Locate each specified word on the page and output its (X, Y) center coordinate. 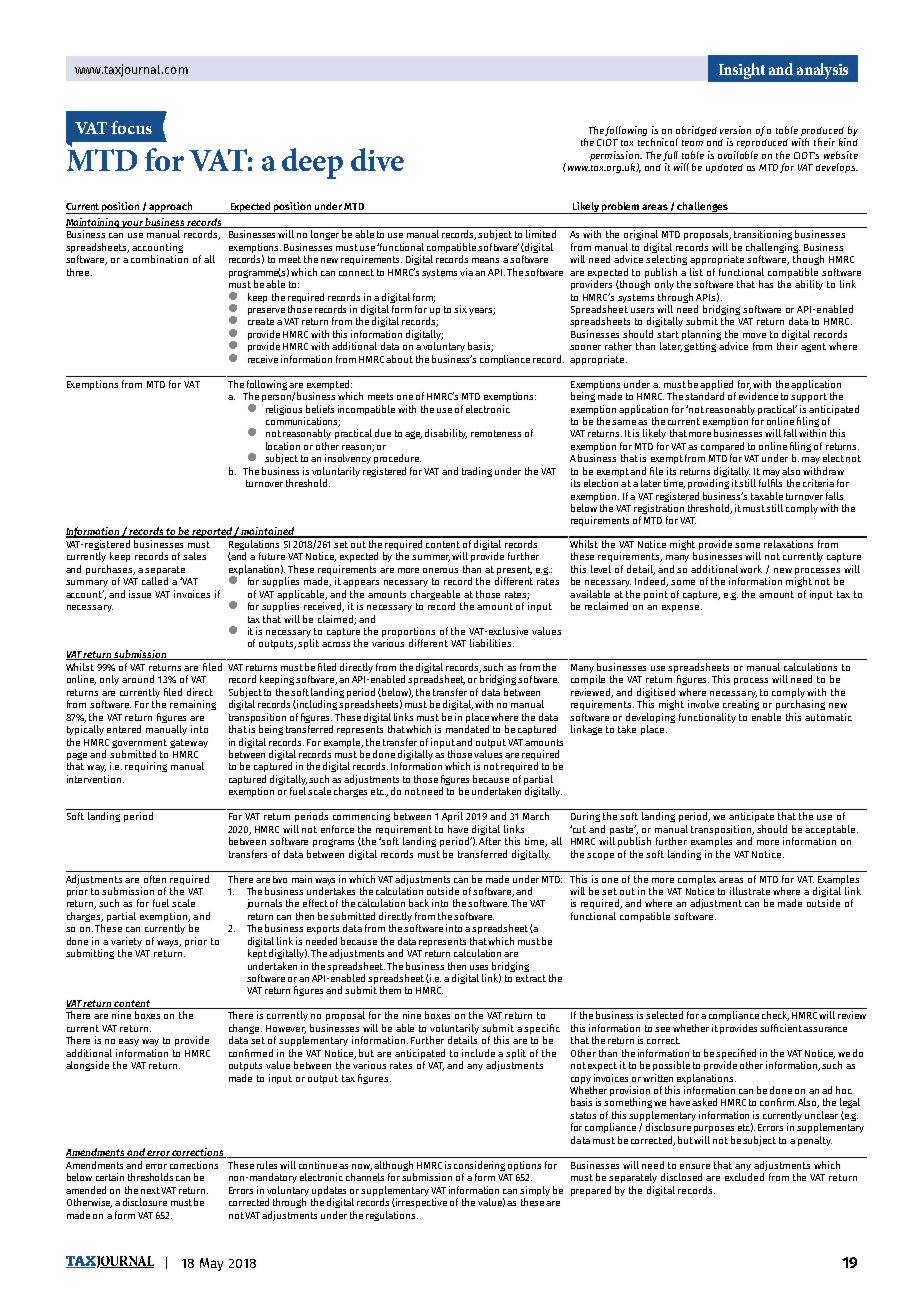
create (261, 321)
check (775, 1016)
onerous (440, 570)
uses (479, 967)
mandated (467, 729)
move (754, 335)
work (751, 569)
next (150, 1190)
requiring (146, 767)
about (399, 359)
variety (126, 942)
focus (131, 127)
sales (194, 556)
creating (741, 705)
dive (377, 159)
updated (724, 168)
